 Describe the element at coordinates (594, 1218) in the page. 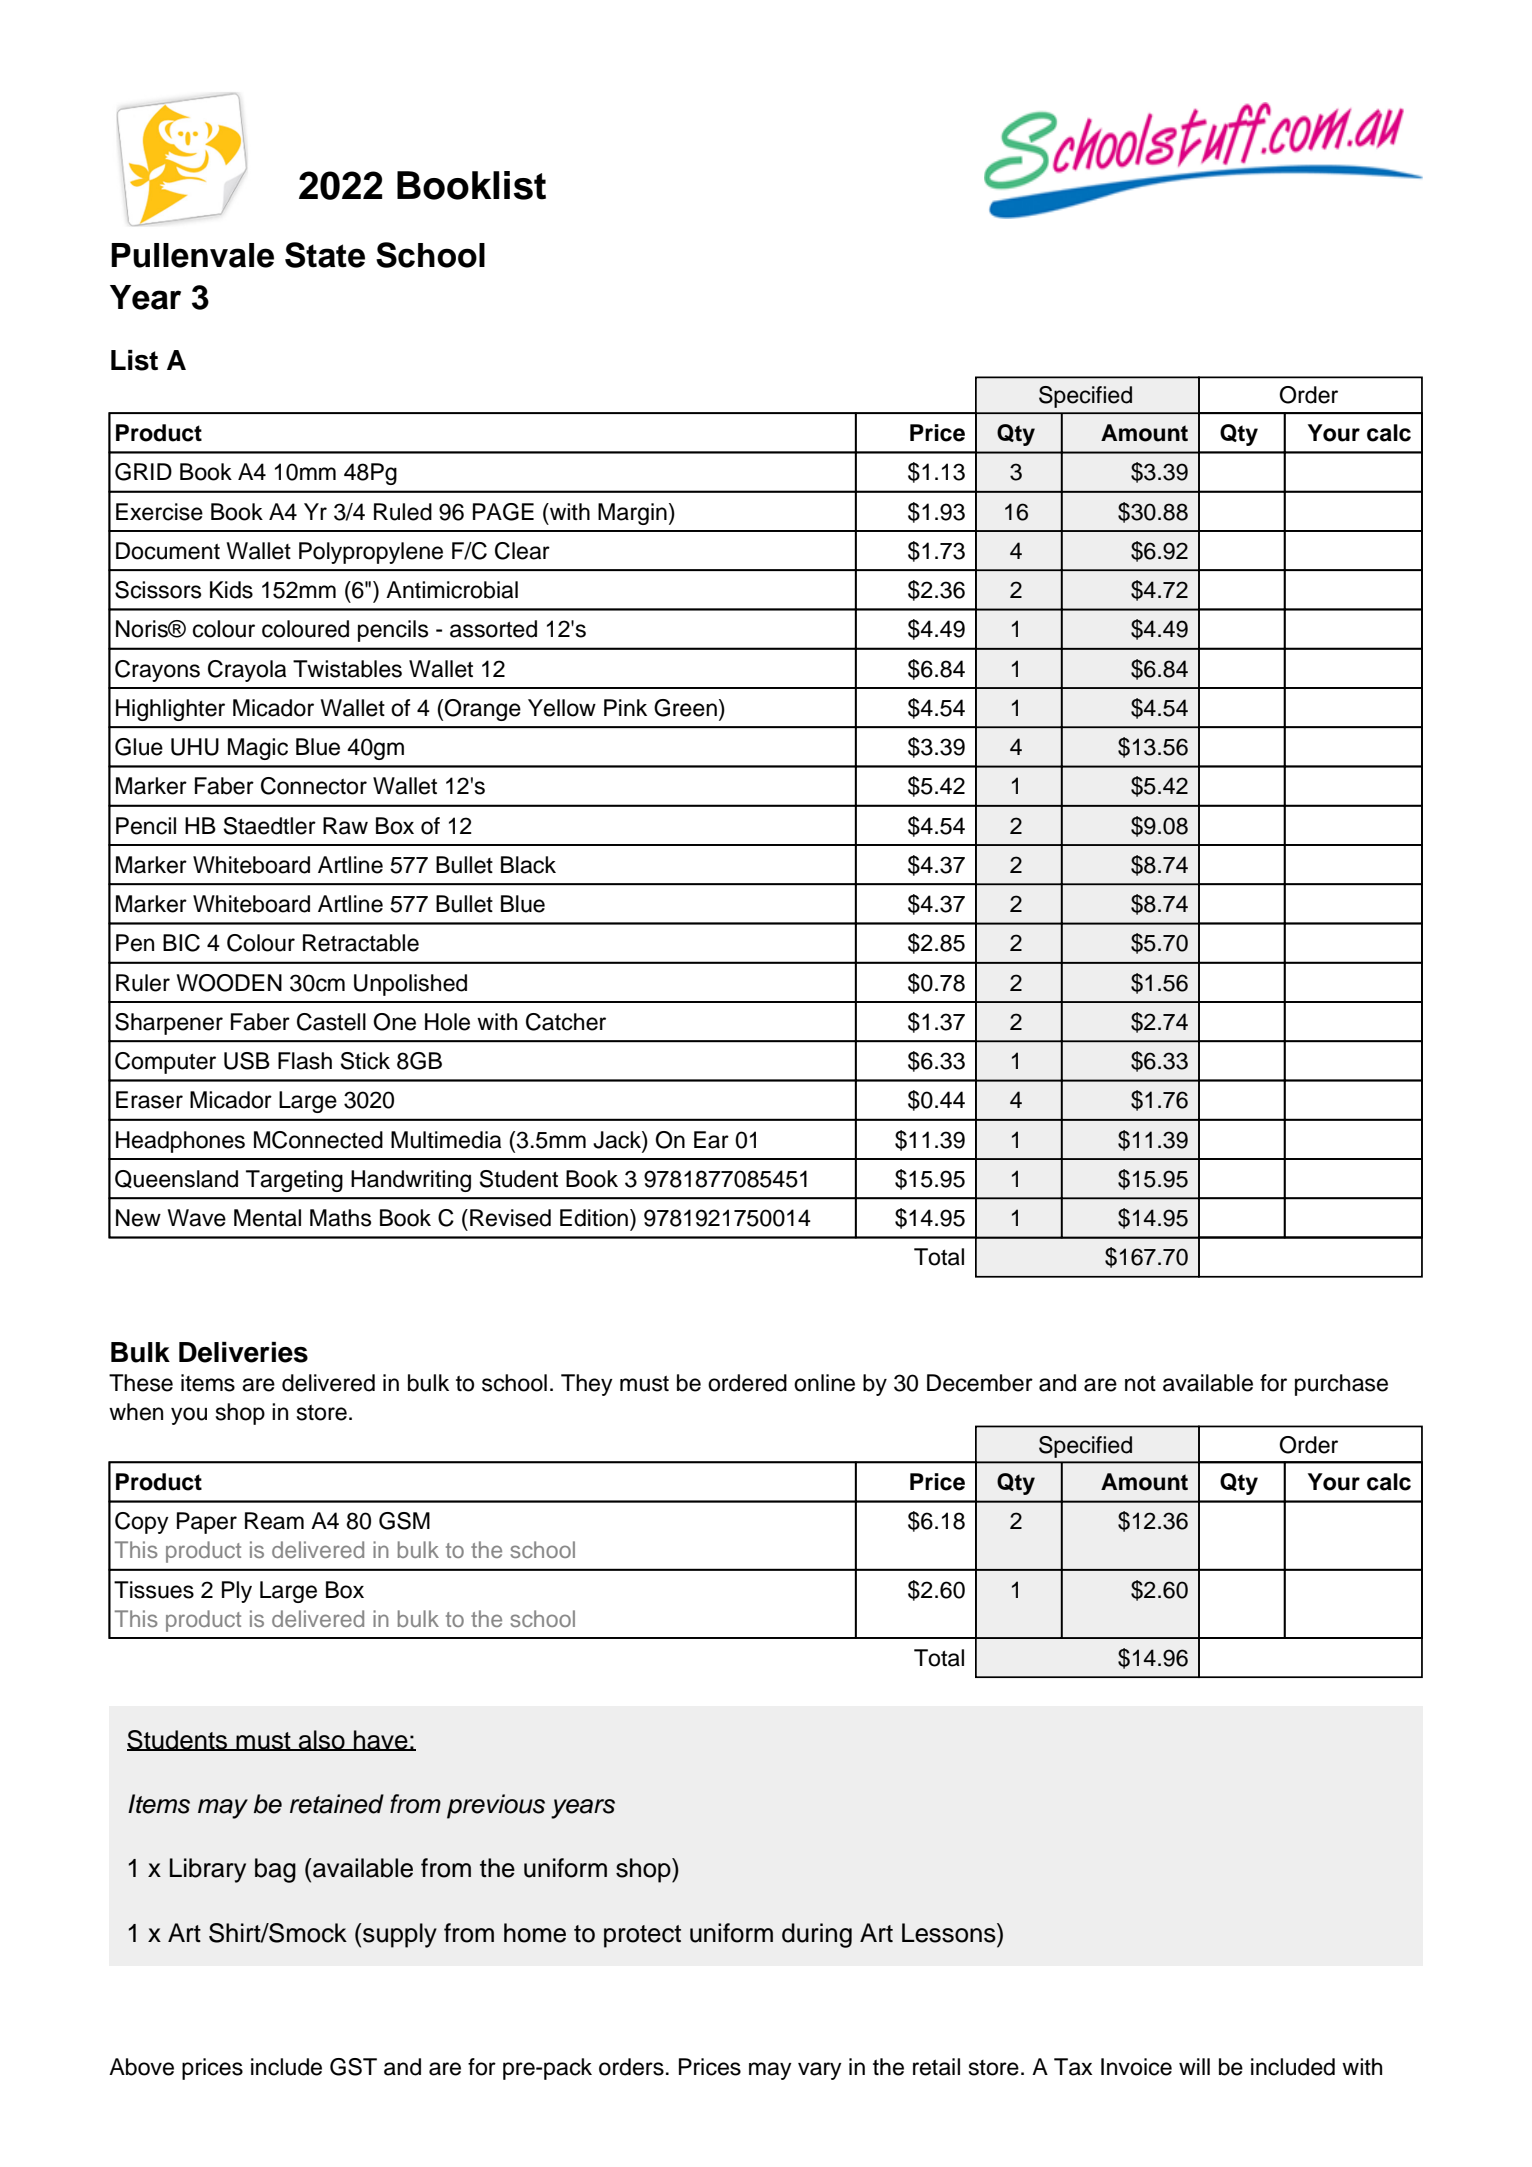

I see `Edition` at that location.
